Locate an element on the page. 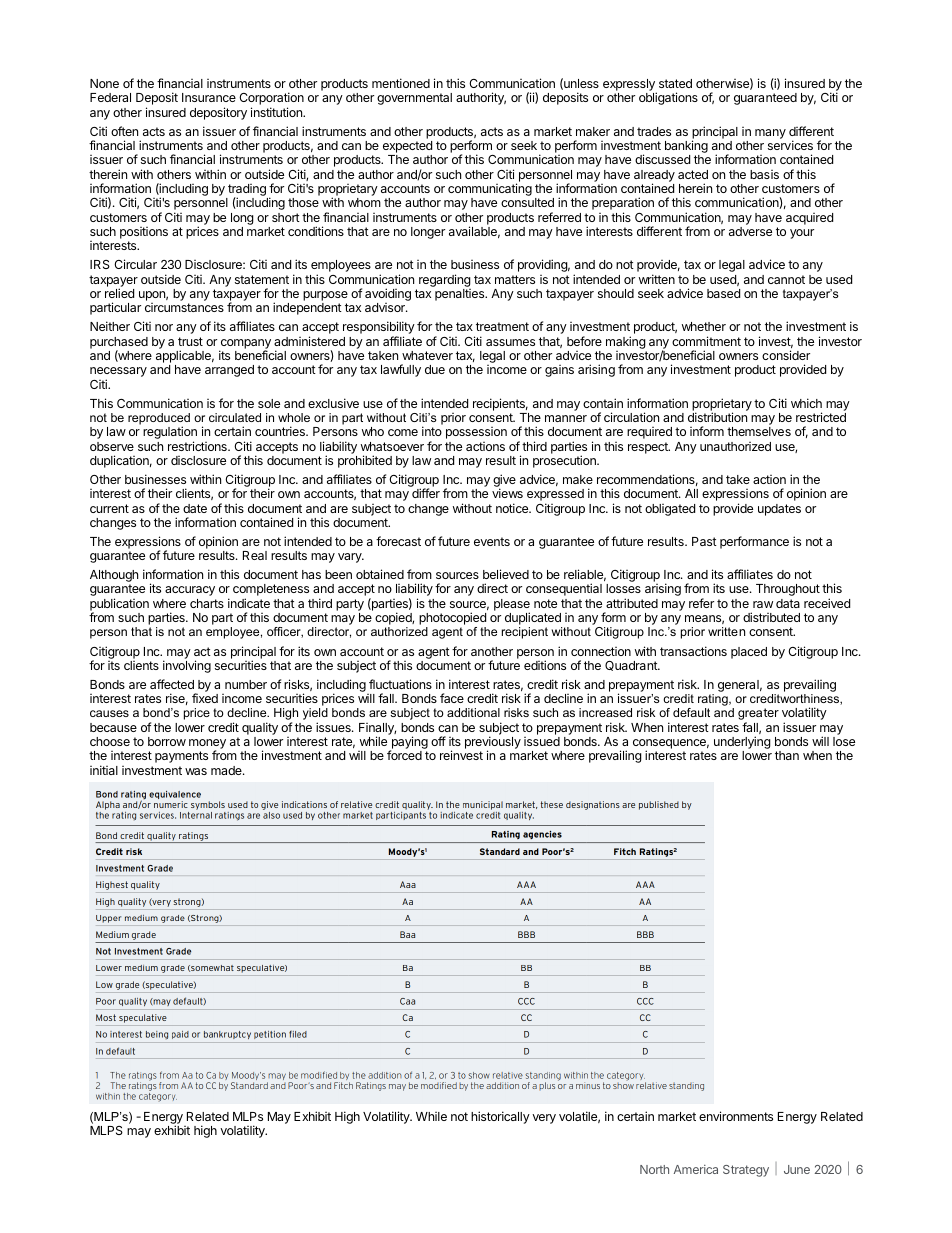 The width and height of the image is (952, 1233). charts is located at coordinates (207, 603).
